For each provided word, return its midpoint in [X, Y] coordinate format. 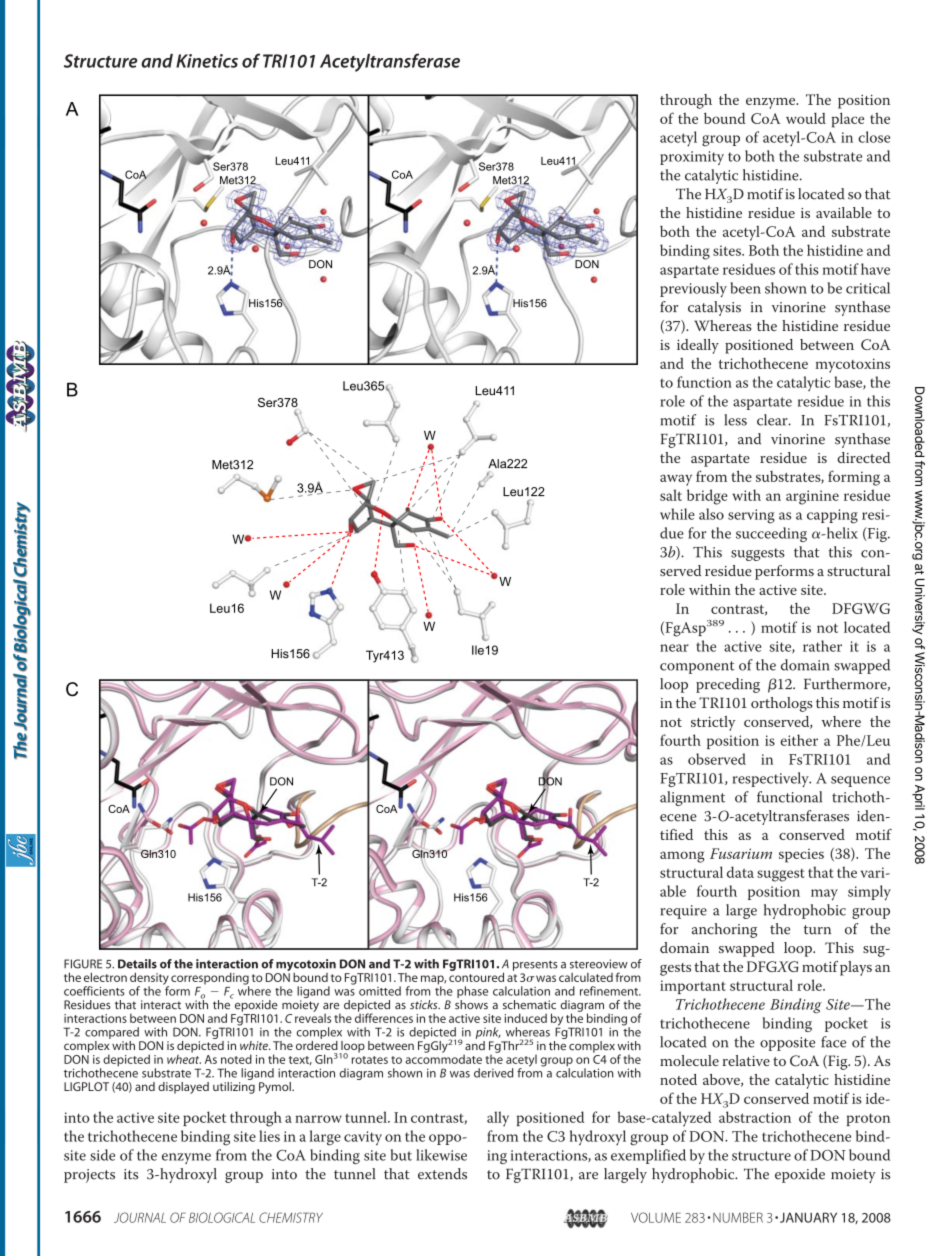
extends [442, 1174]
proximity [692, 158]
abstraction [755, 1117]
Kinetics [207, 61]
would [806, 118]
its [131, 1174]
